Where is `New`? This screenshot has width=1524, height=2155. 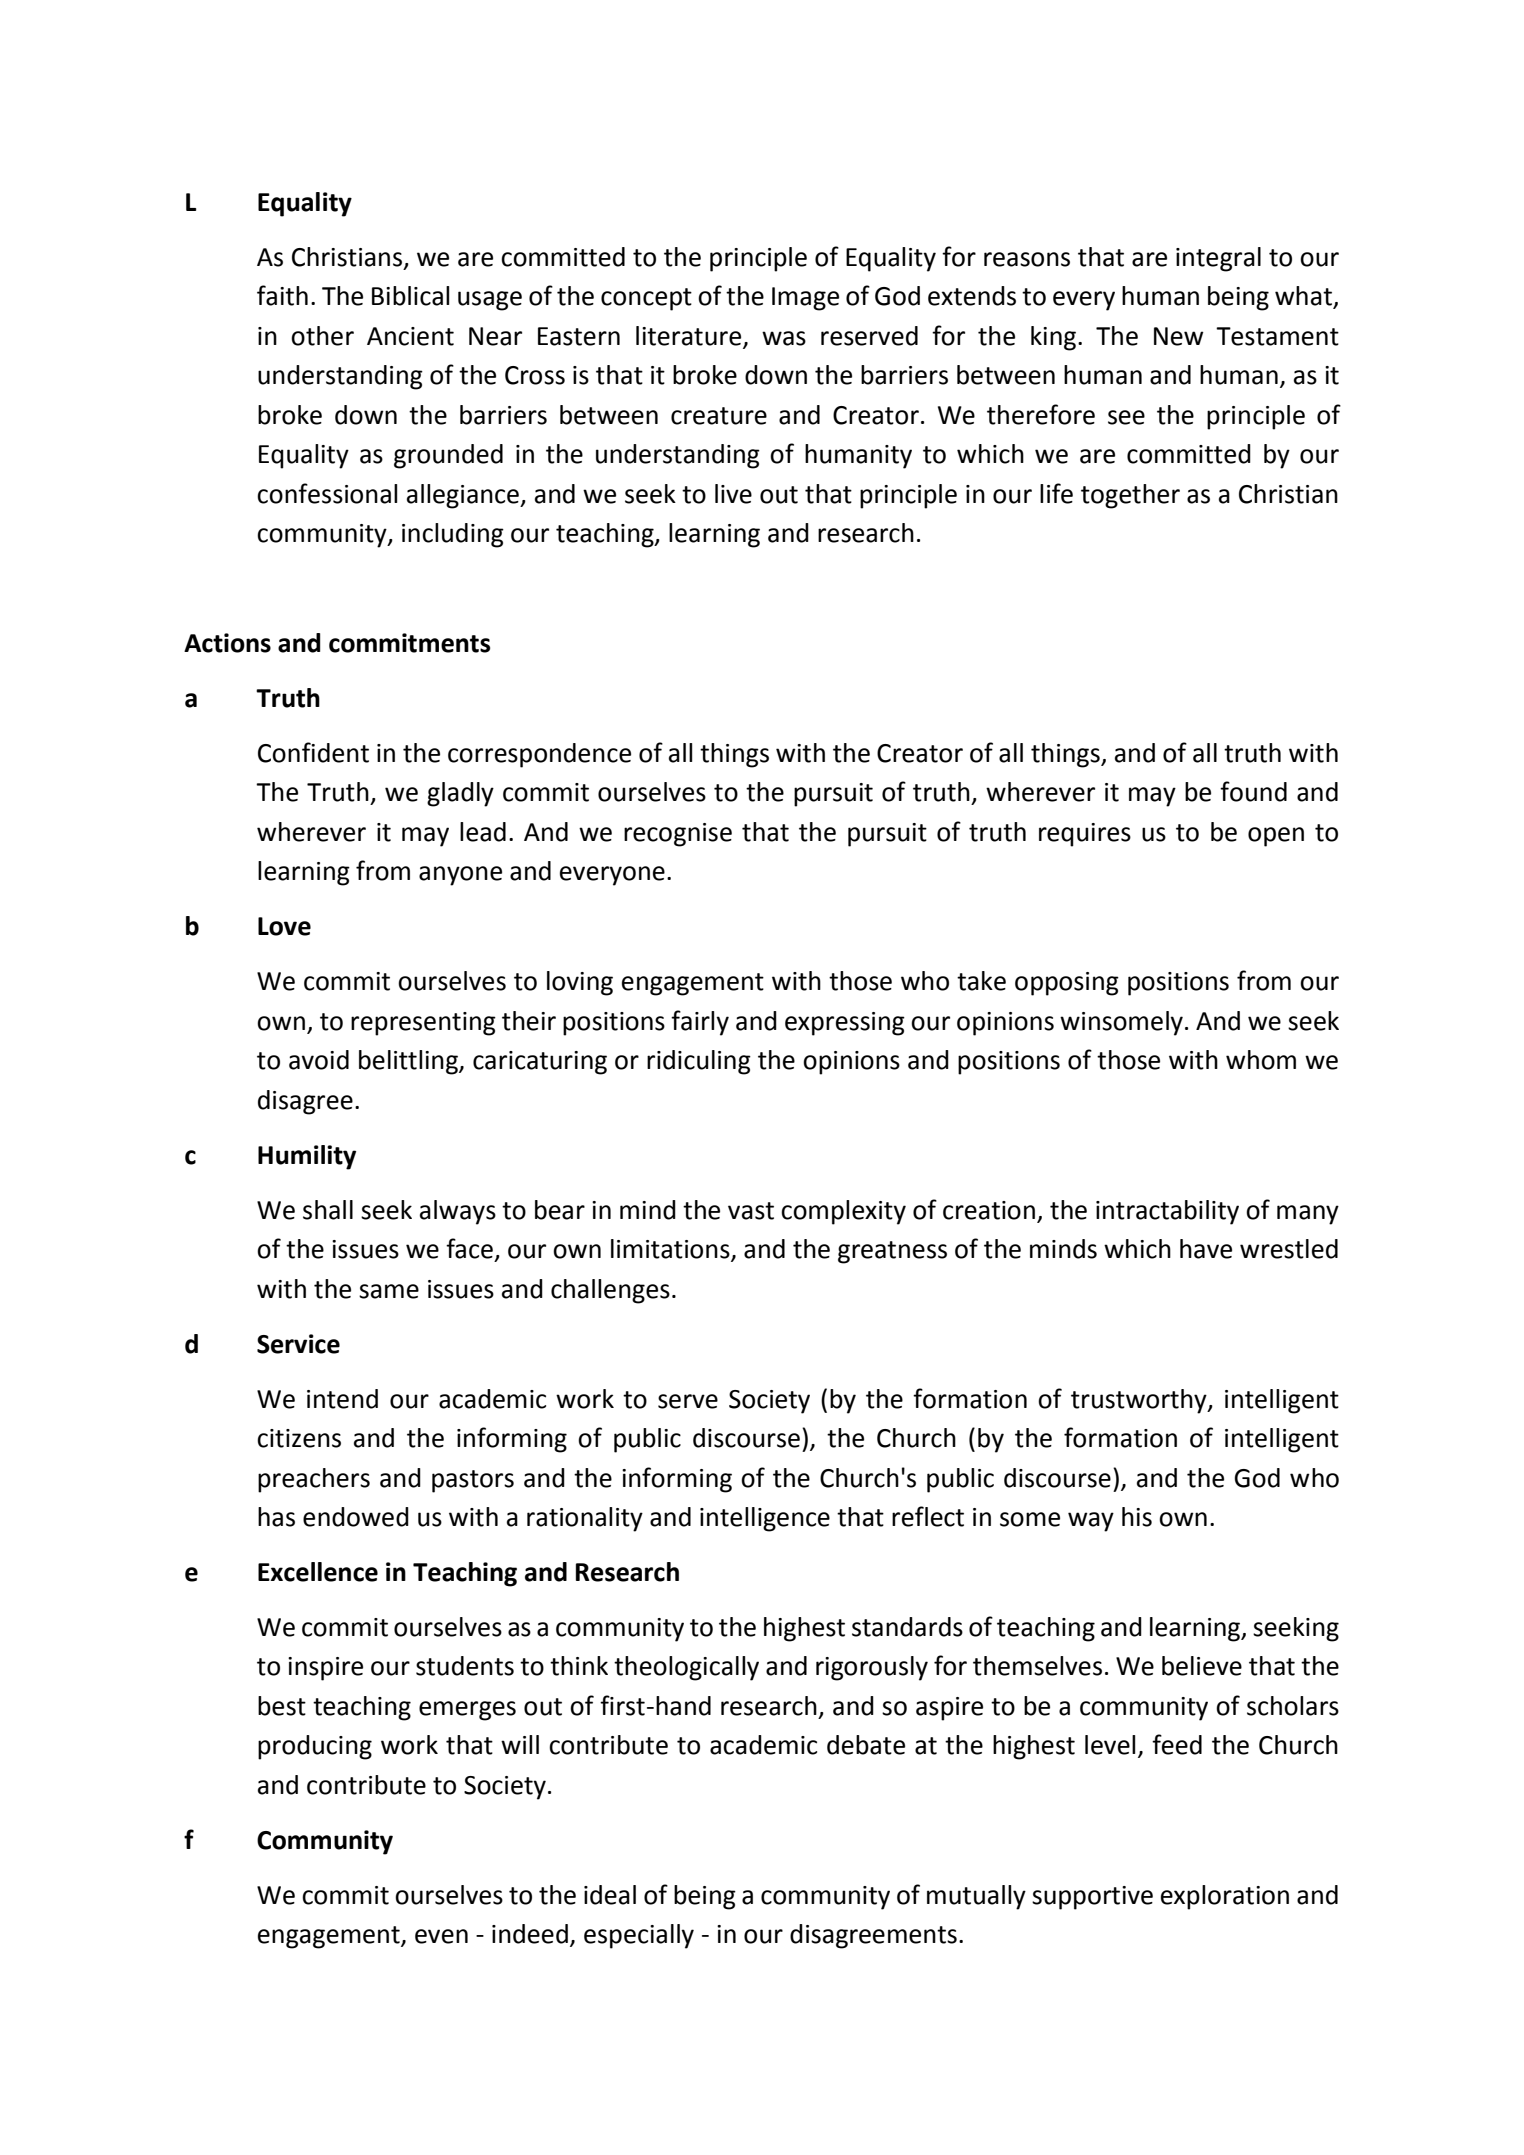 New is located at coordinates (1179, 336).
